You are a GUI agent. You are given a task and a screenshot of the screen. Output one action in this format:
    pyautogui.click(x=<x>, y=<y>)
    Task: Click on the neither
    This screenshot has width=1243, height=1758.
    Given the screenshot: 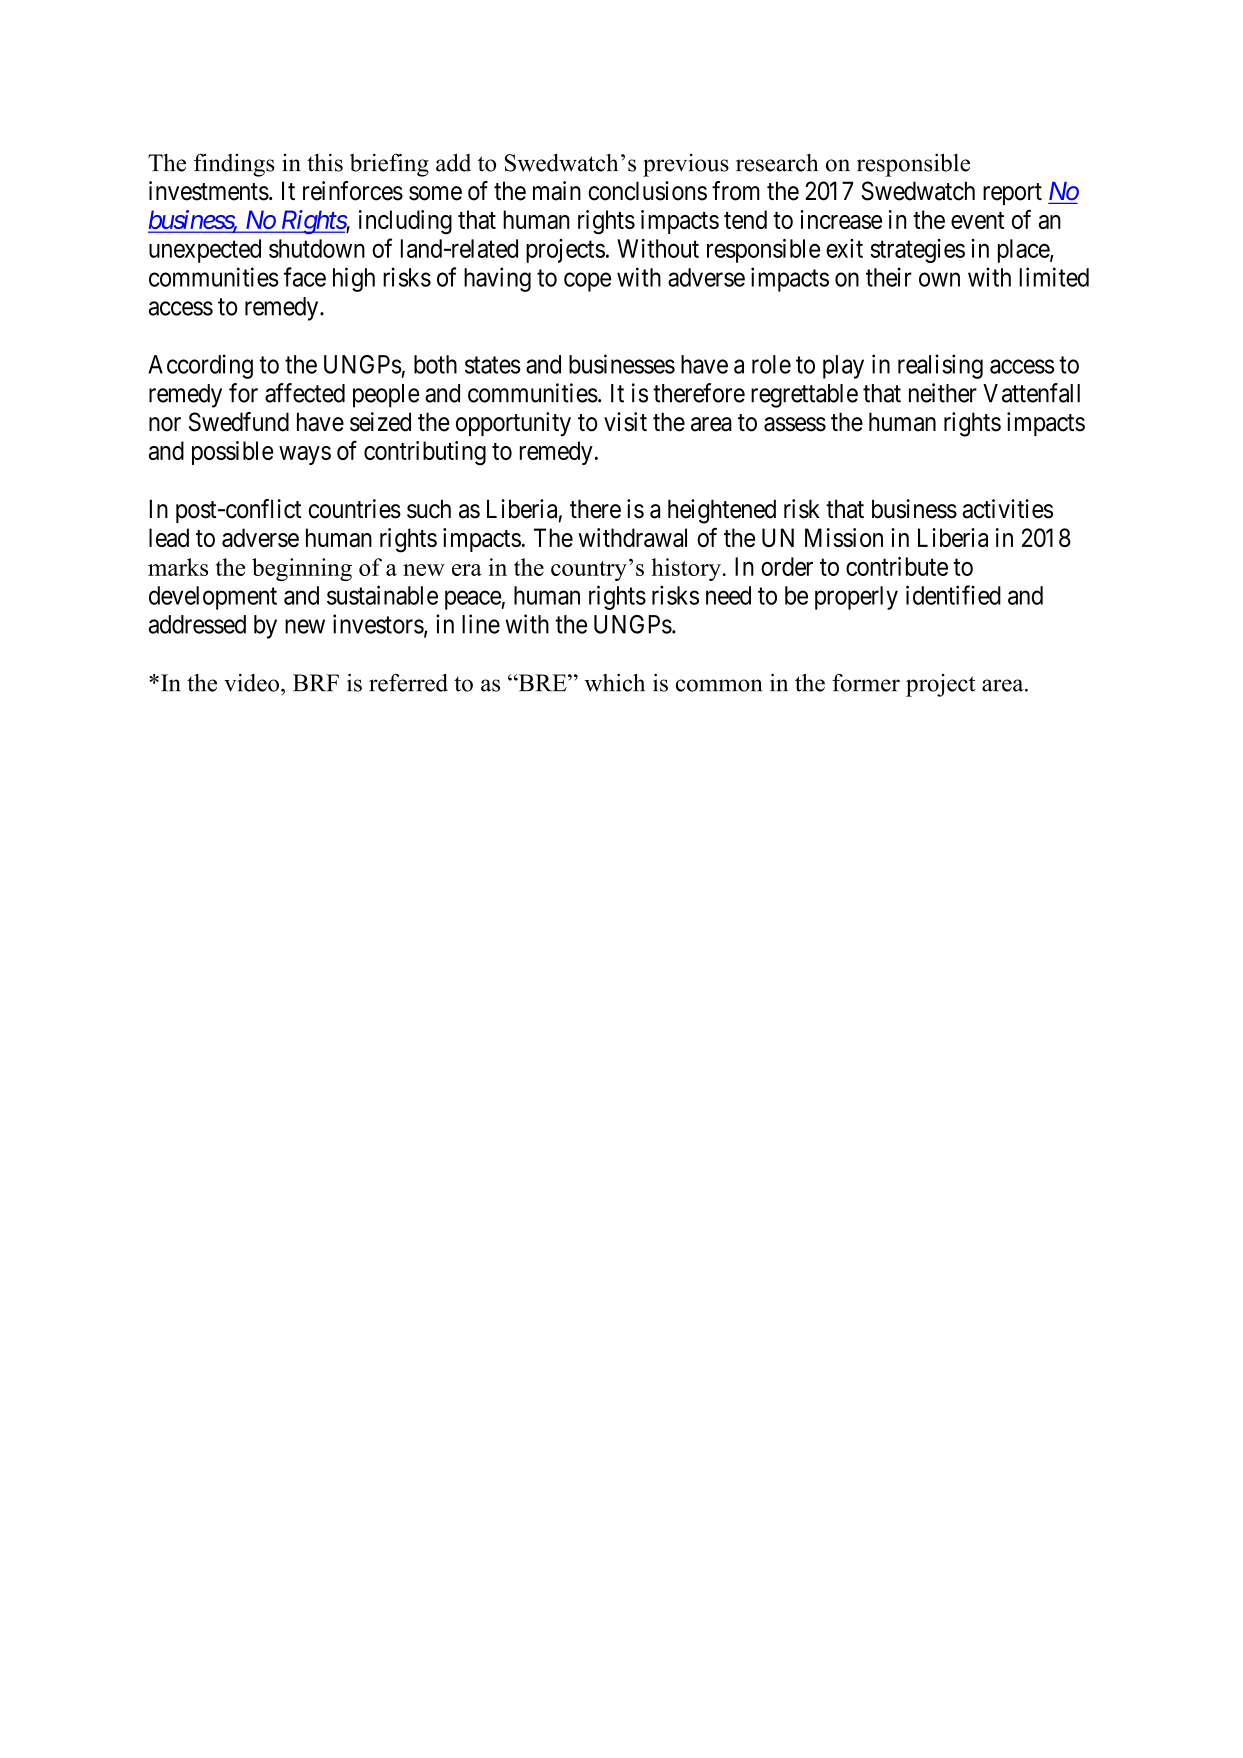 What is the action you would take?
    pyautogui.click(x=943, y=393)
